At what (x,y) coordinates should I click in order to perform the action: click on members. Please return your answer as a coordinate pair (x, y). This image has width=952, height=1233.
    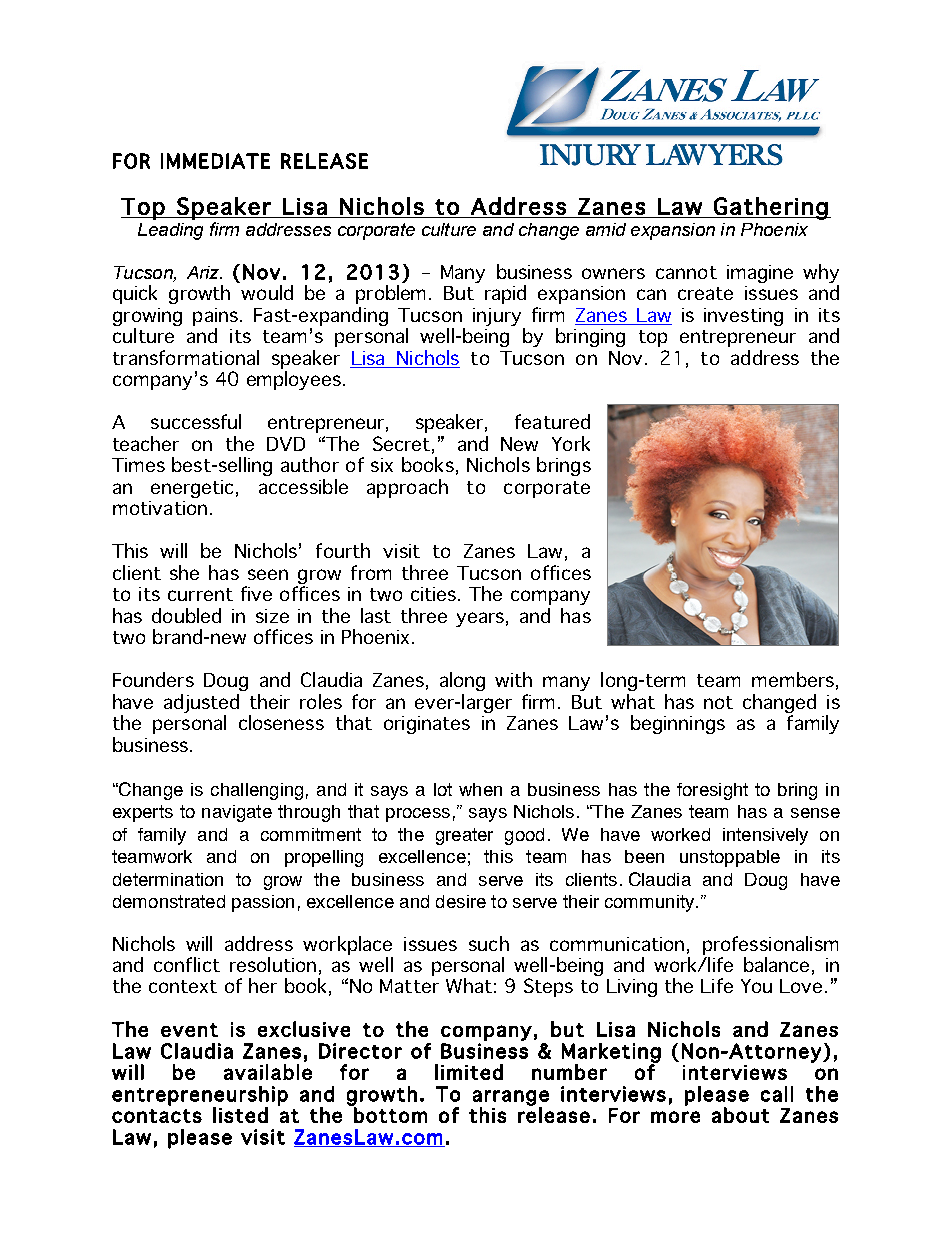
    Looking at the image, I should click on (793, 679).
